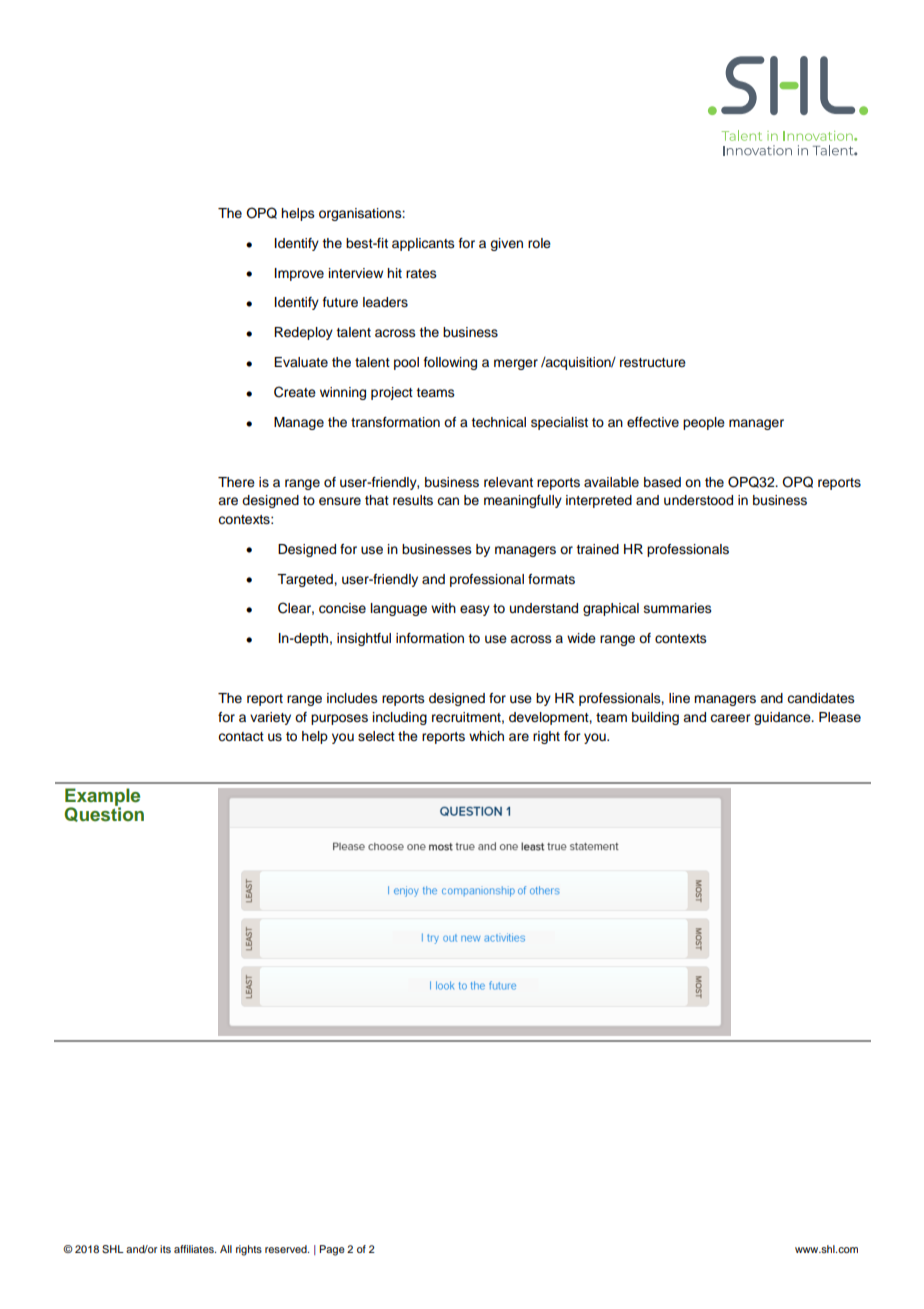 Image resolution: width=924 pixels, height=1309 pixels. I want to click on Improve, so click(299, 274).
